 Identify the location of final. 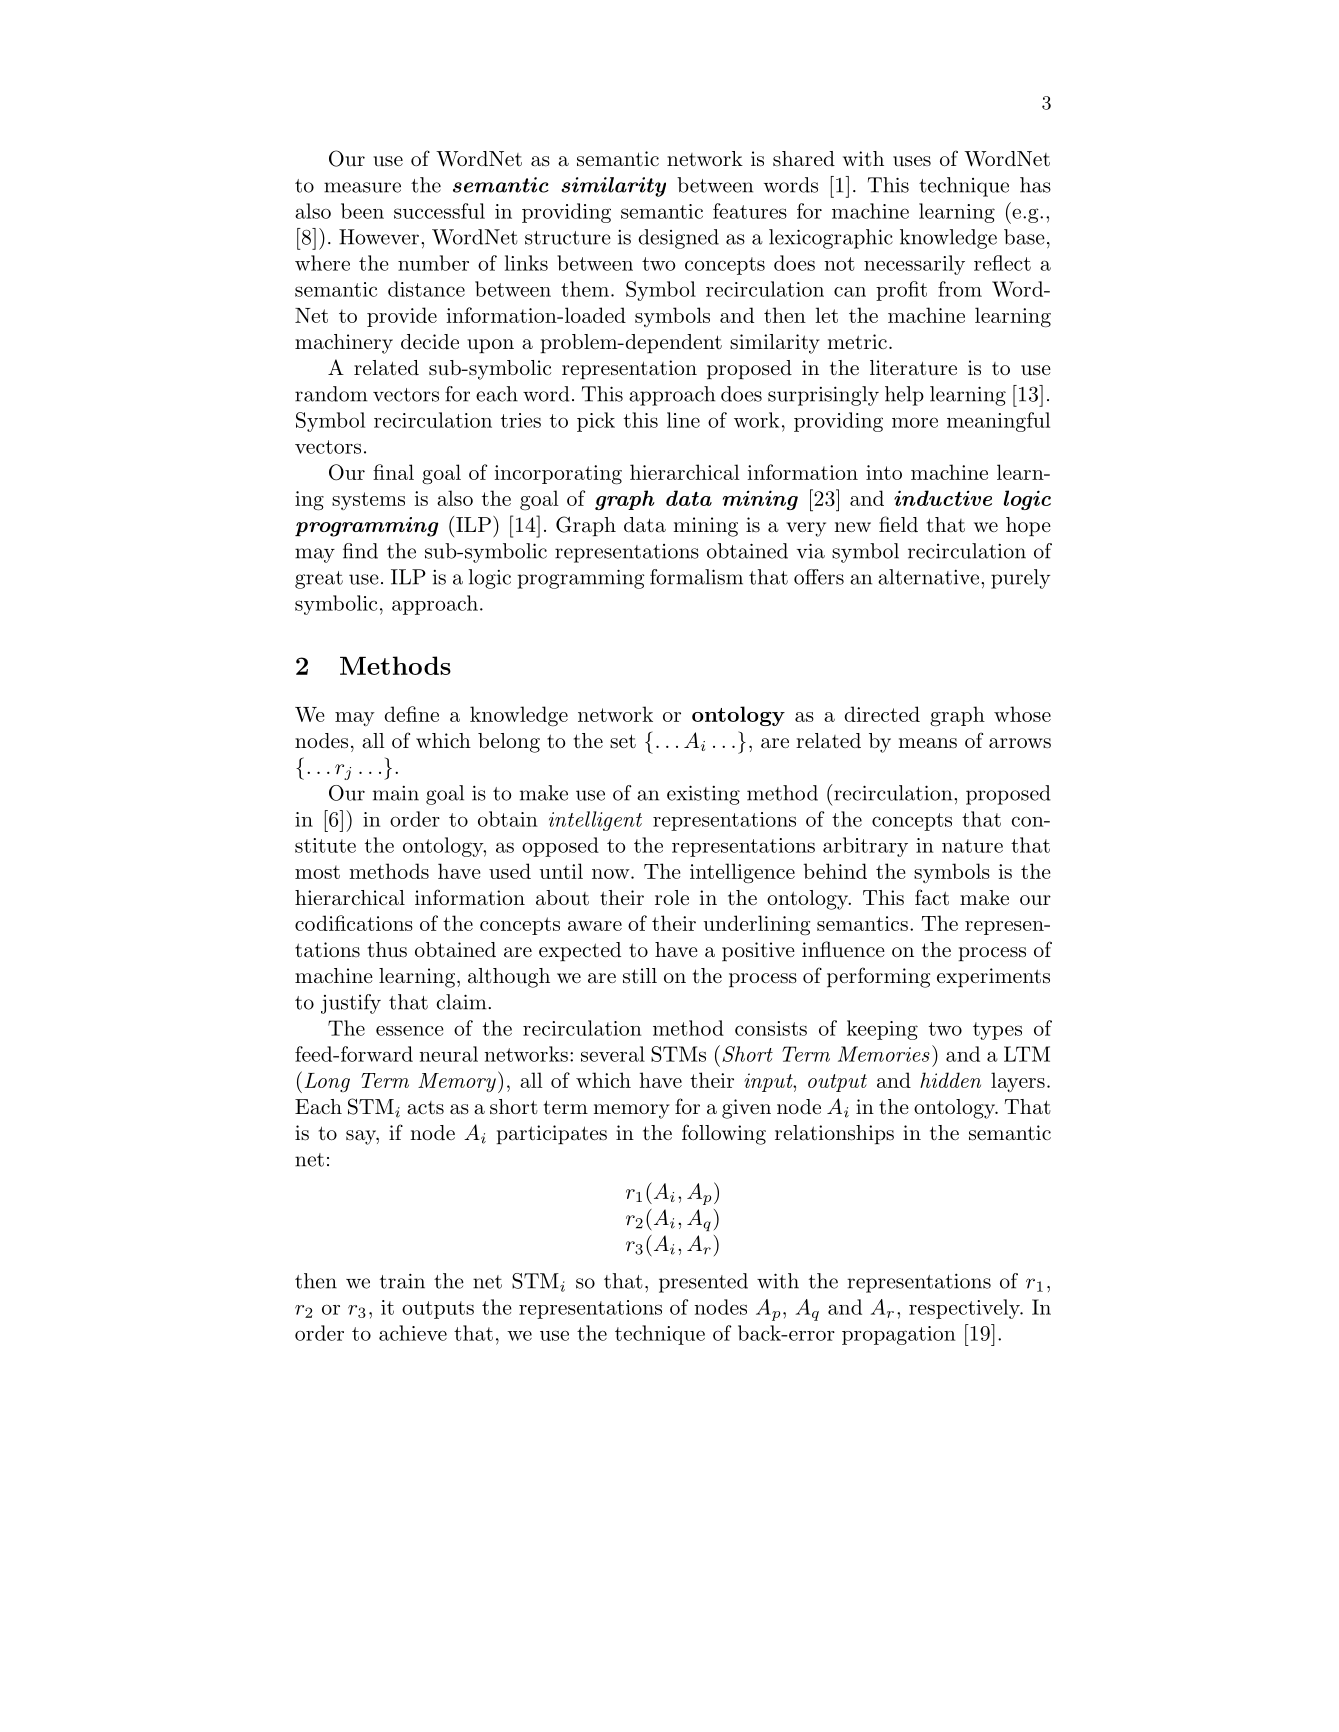
(393, 472).
